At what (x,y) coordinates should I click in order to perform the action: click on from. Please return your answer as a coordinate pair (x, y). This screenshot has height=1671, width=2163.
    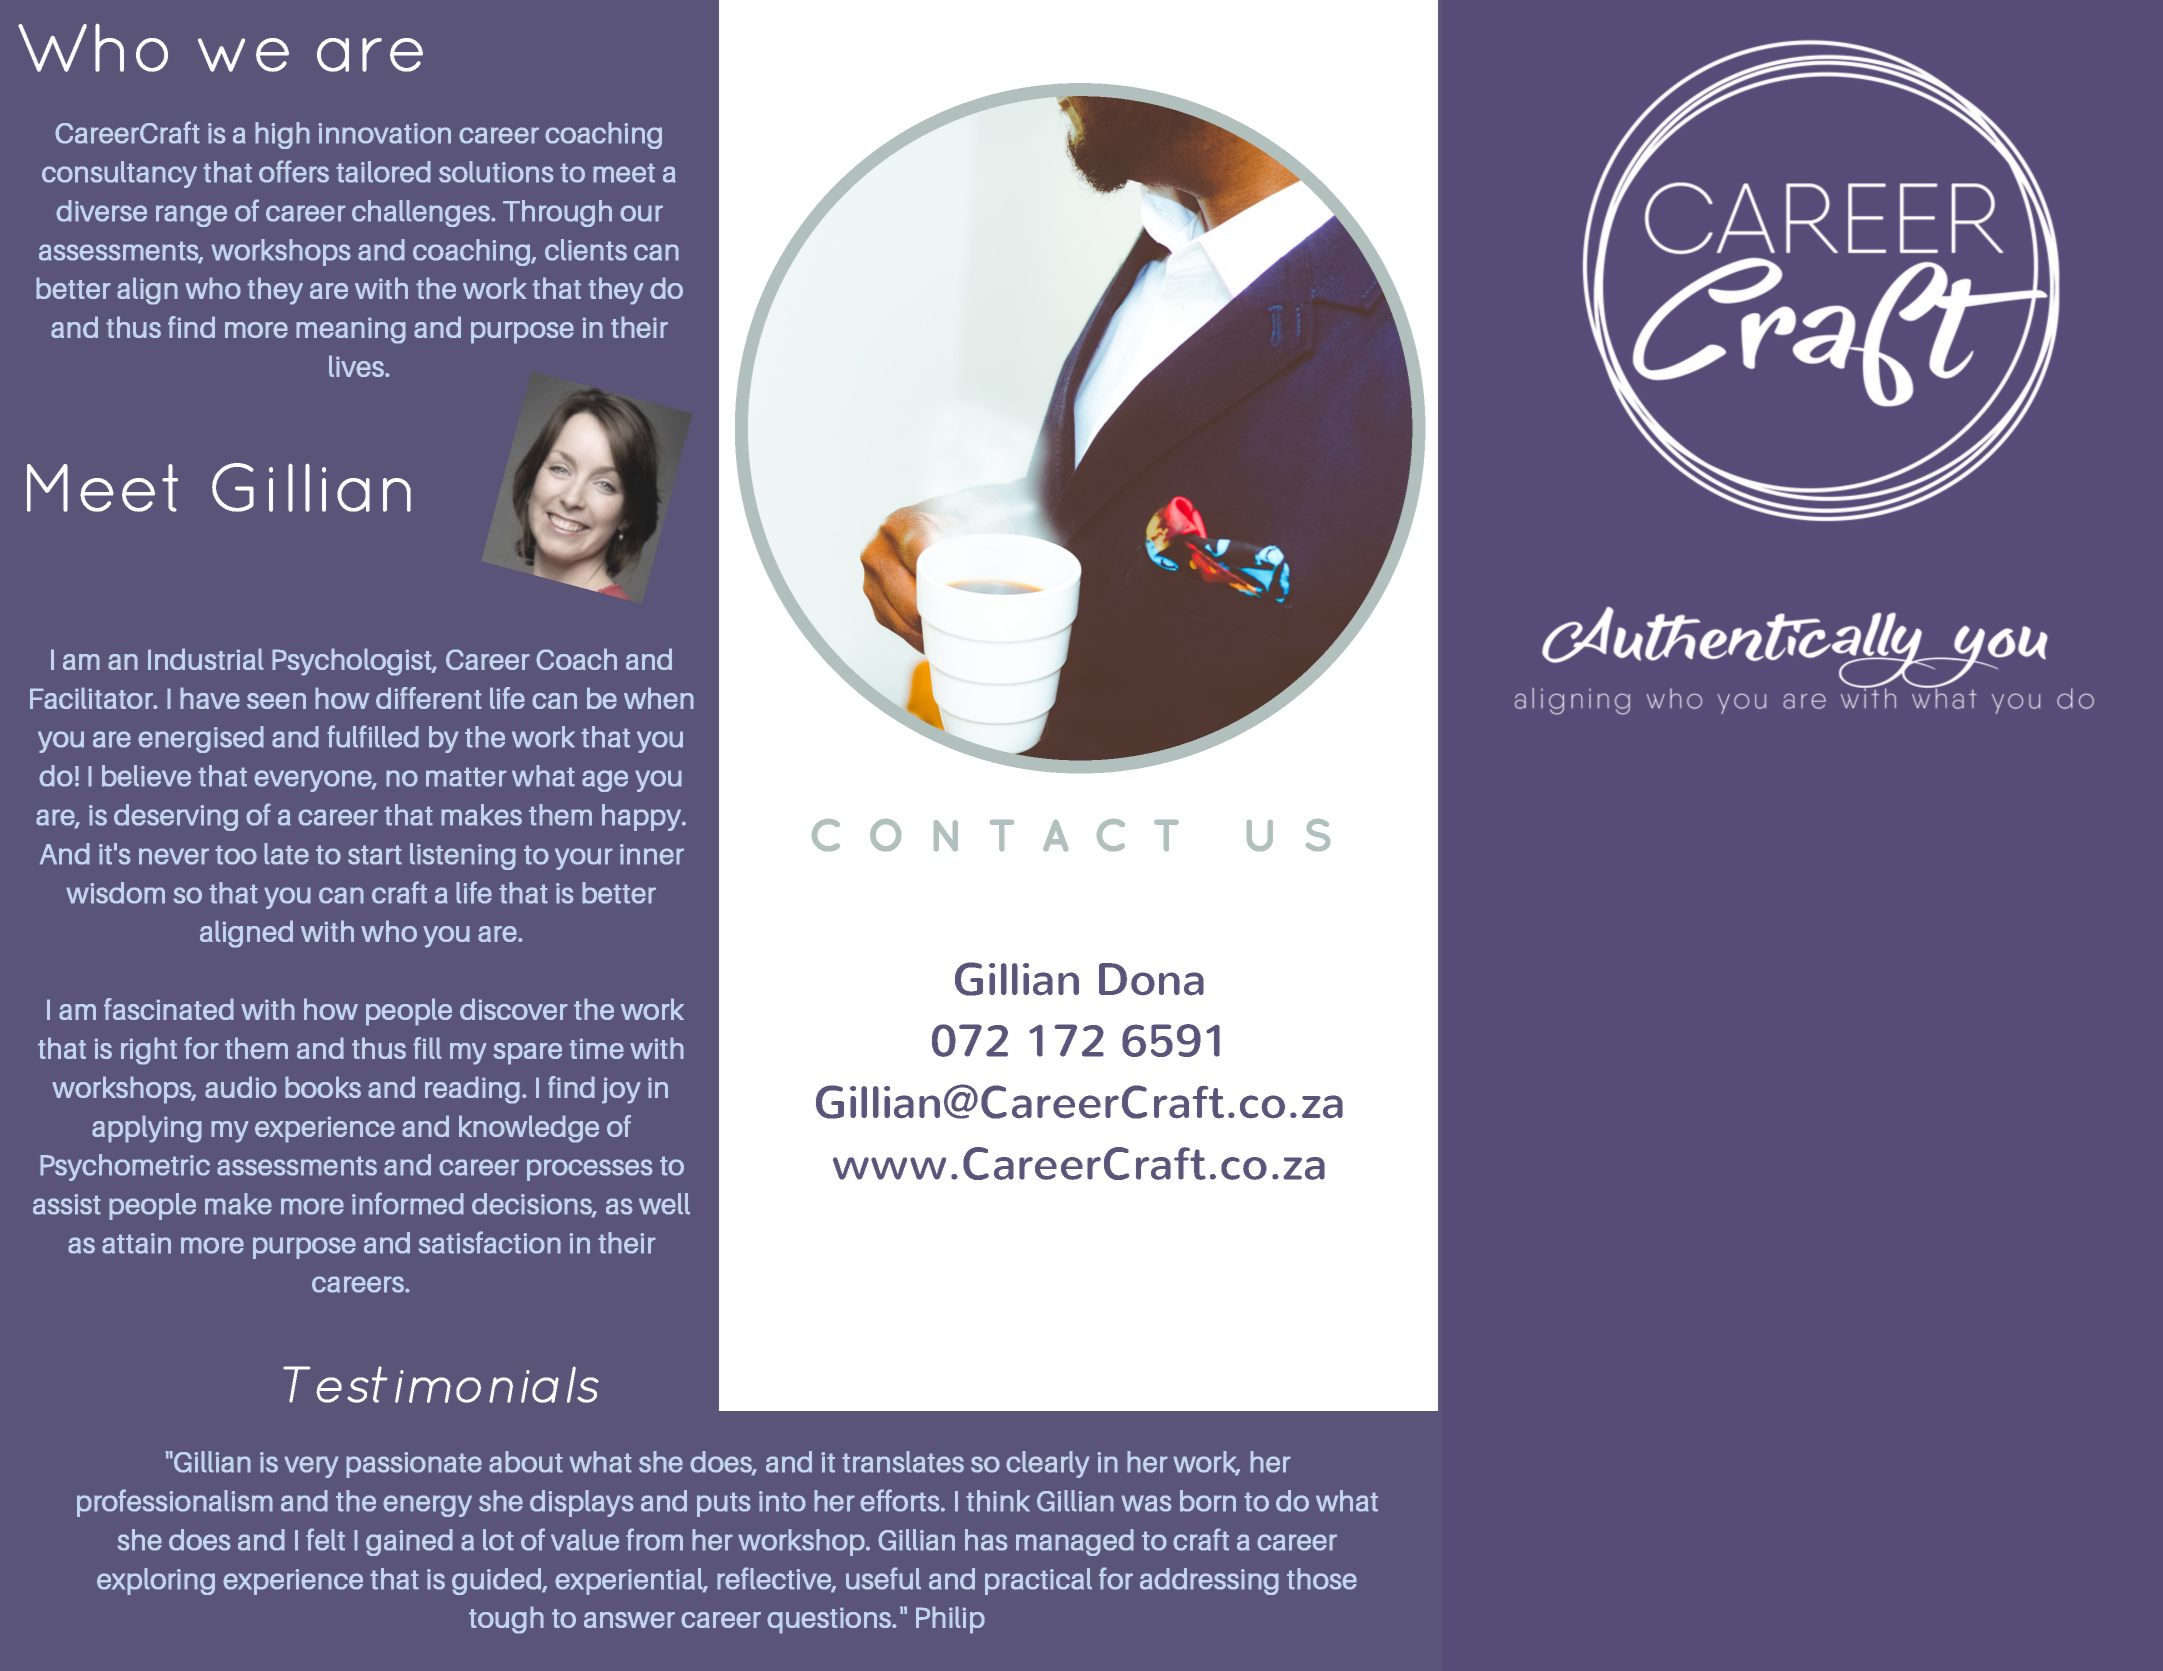
    Looking at the image, I should click on (654, 1539).
